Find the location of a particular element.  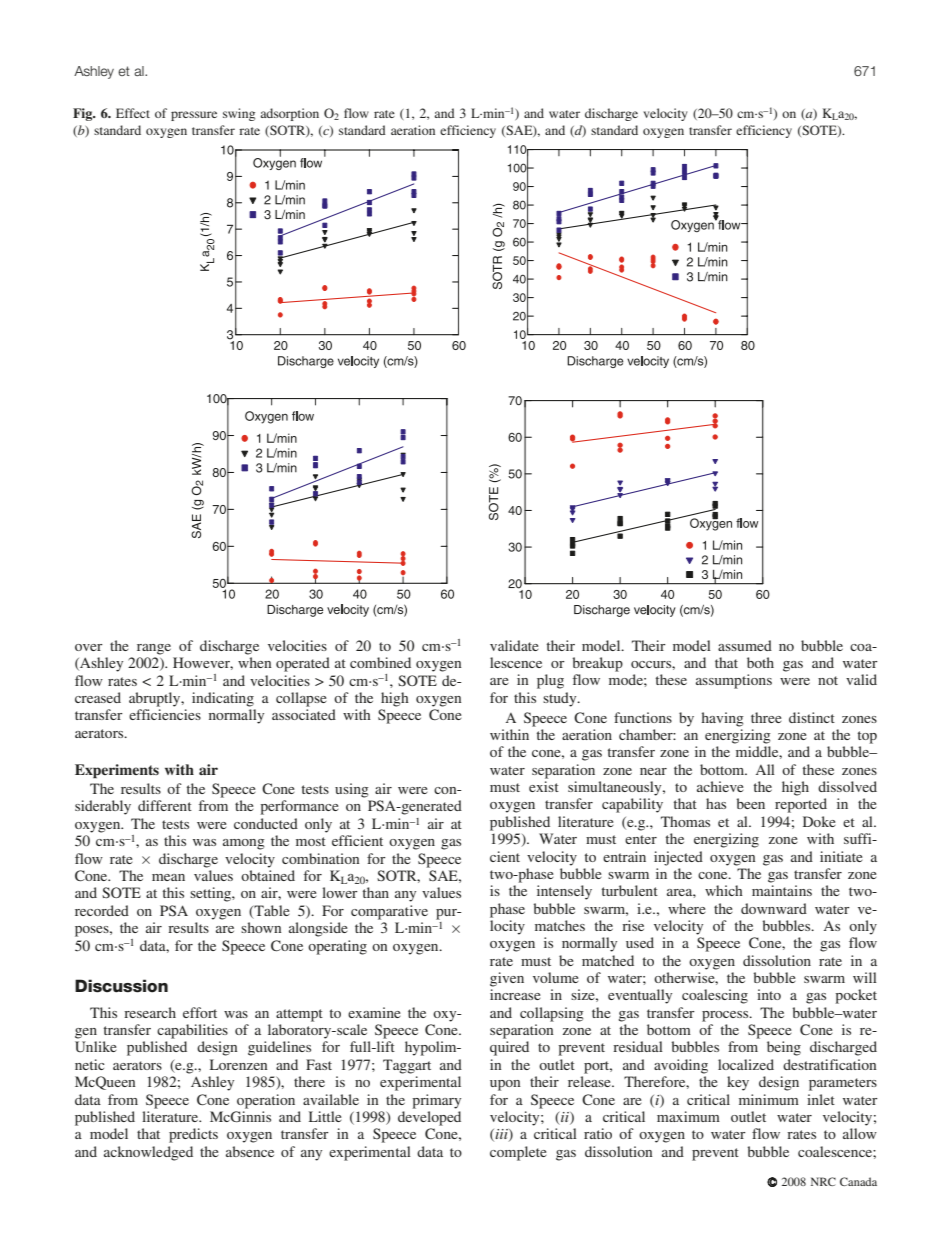

complete is located at coordinates (518, 1153).
